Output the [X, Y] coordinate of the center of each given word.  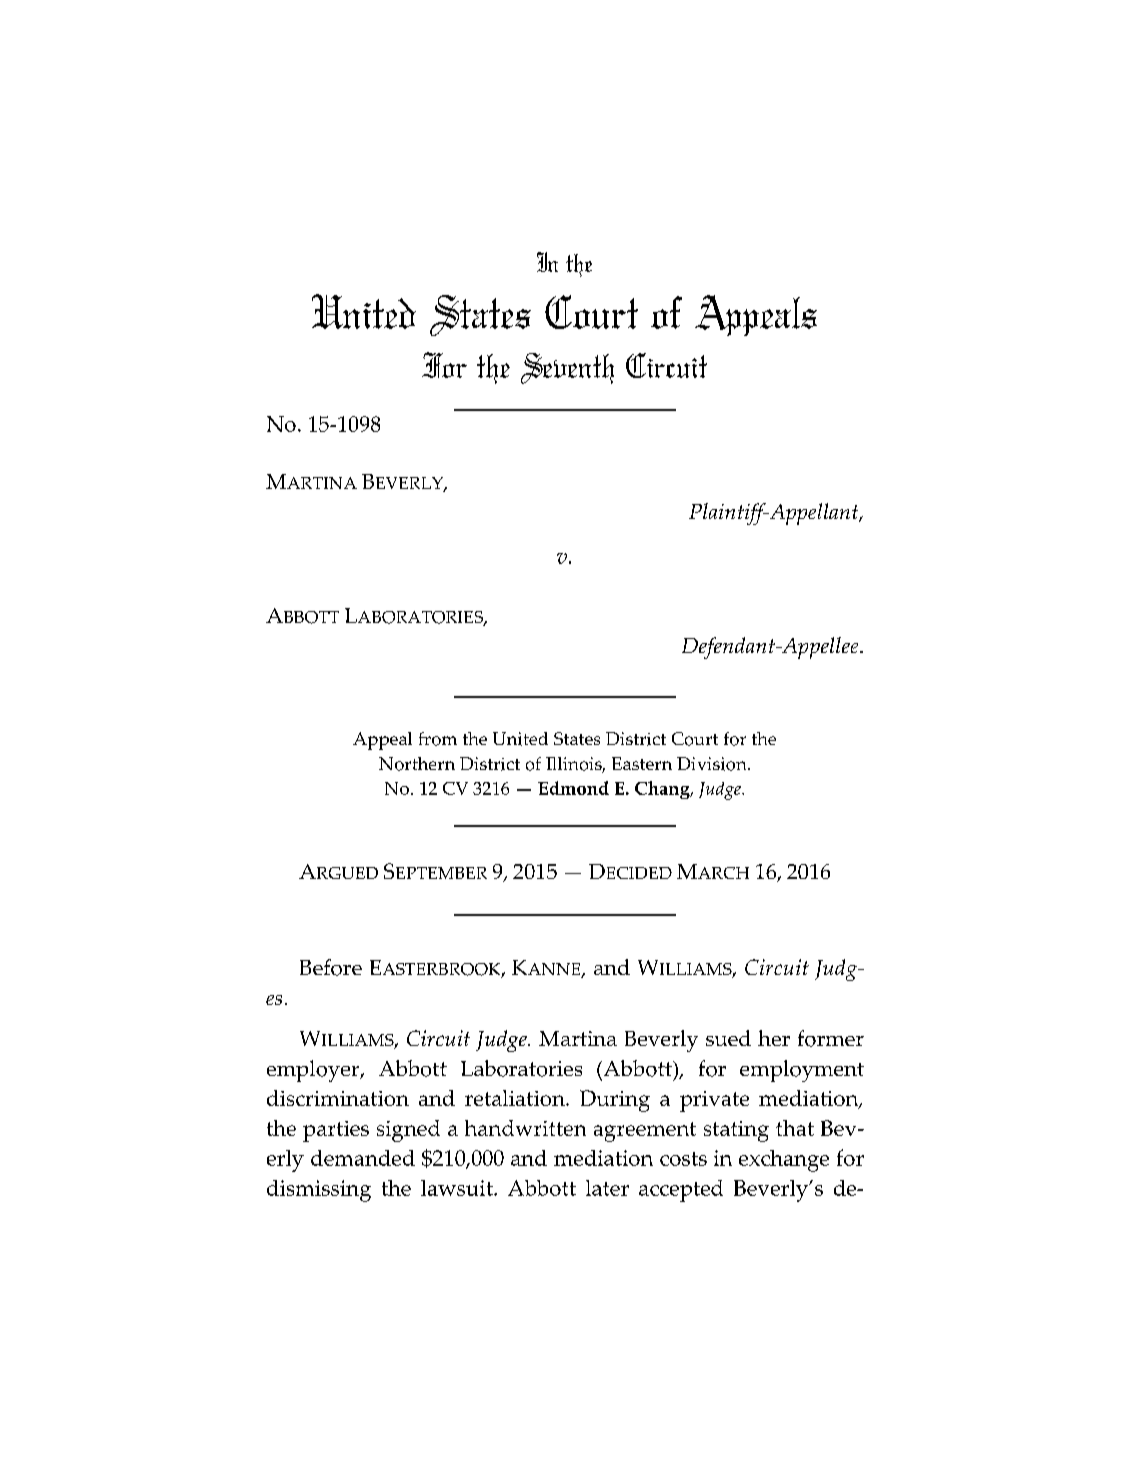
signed [408, 1131]
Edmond [573, 788]
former [831, 1038]
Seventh [567, 368]
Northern [417, 764]
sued [728, 1038]
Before [331, 967]
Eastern [642, 763]
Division [713, 764]
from [438, 739]
